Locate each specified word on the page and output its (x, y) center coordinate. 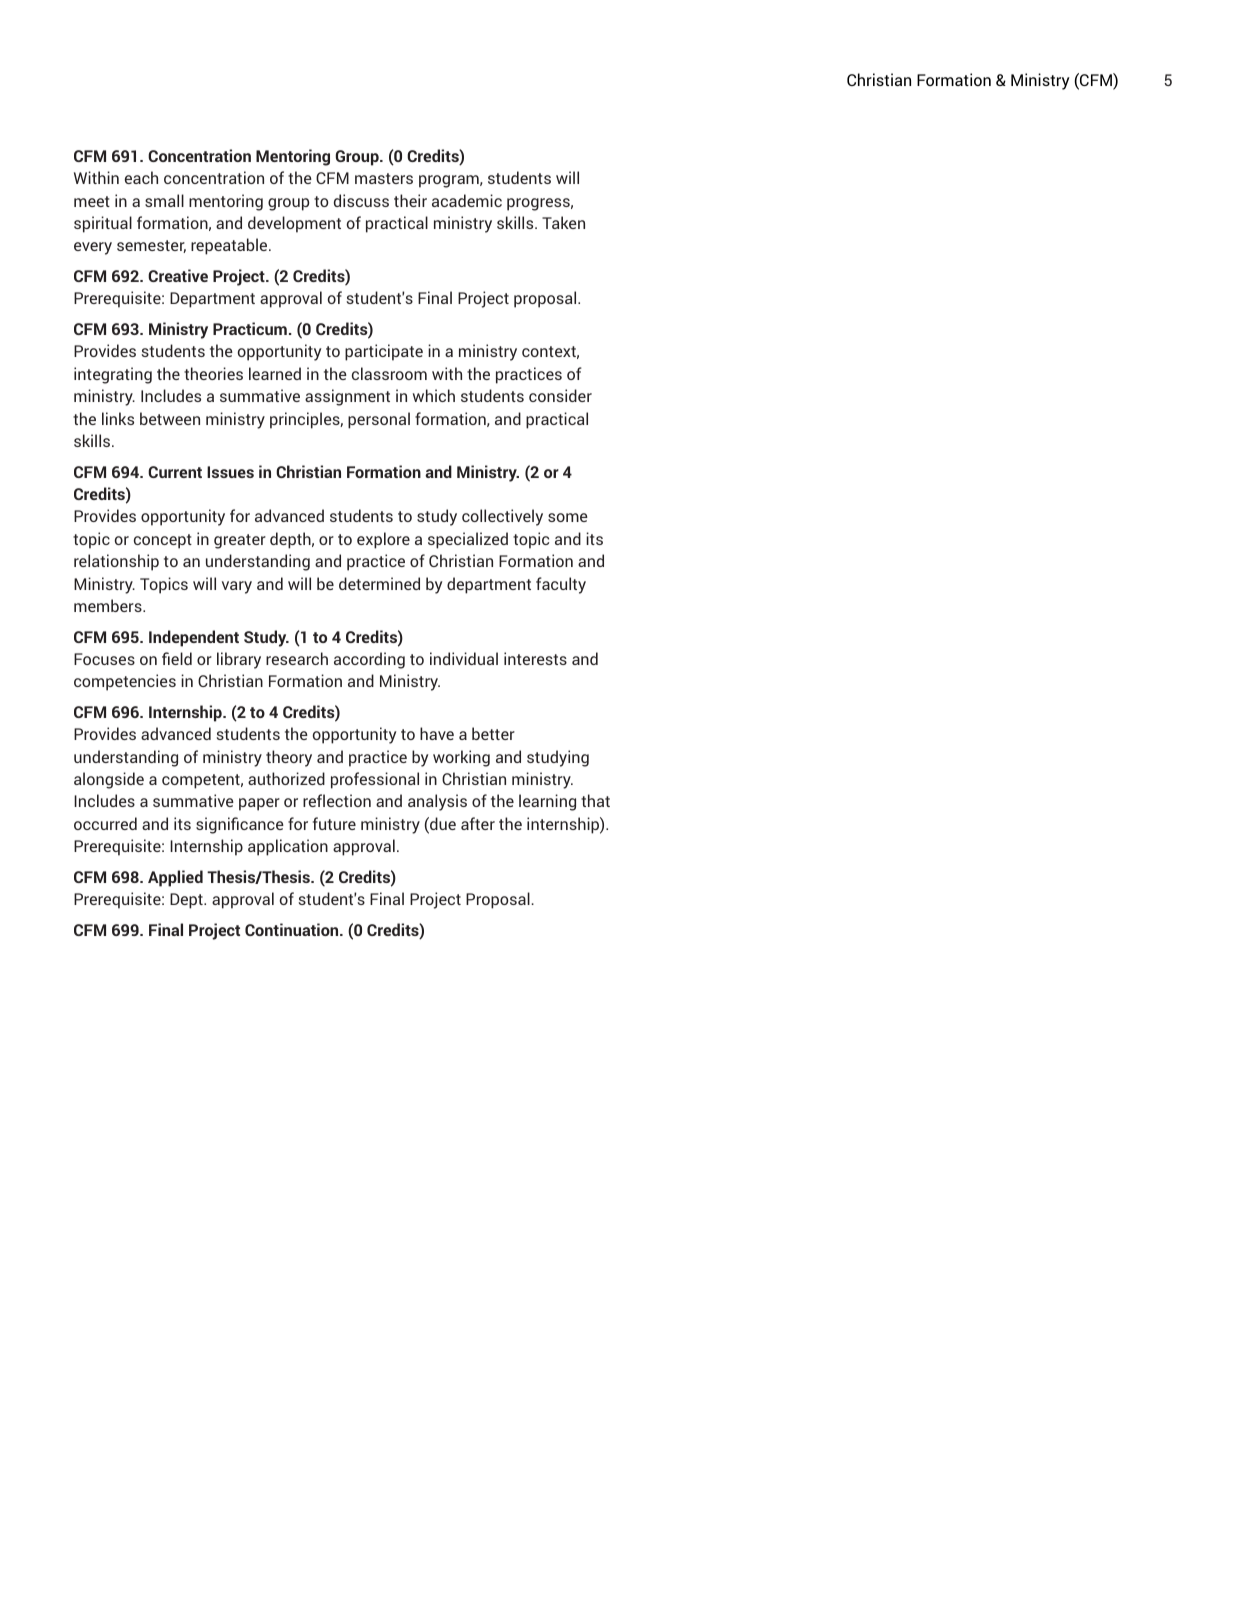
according (369, 660)
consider (560, 395)
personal (379, 420)
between (170, 418)
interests (535, 658)
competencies (125, 682)
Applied (175, 878)
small (164, 200)
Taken (563, 222)
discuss (361, 200)
